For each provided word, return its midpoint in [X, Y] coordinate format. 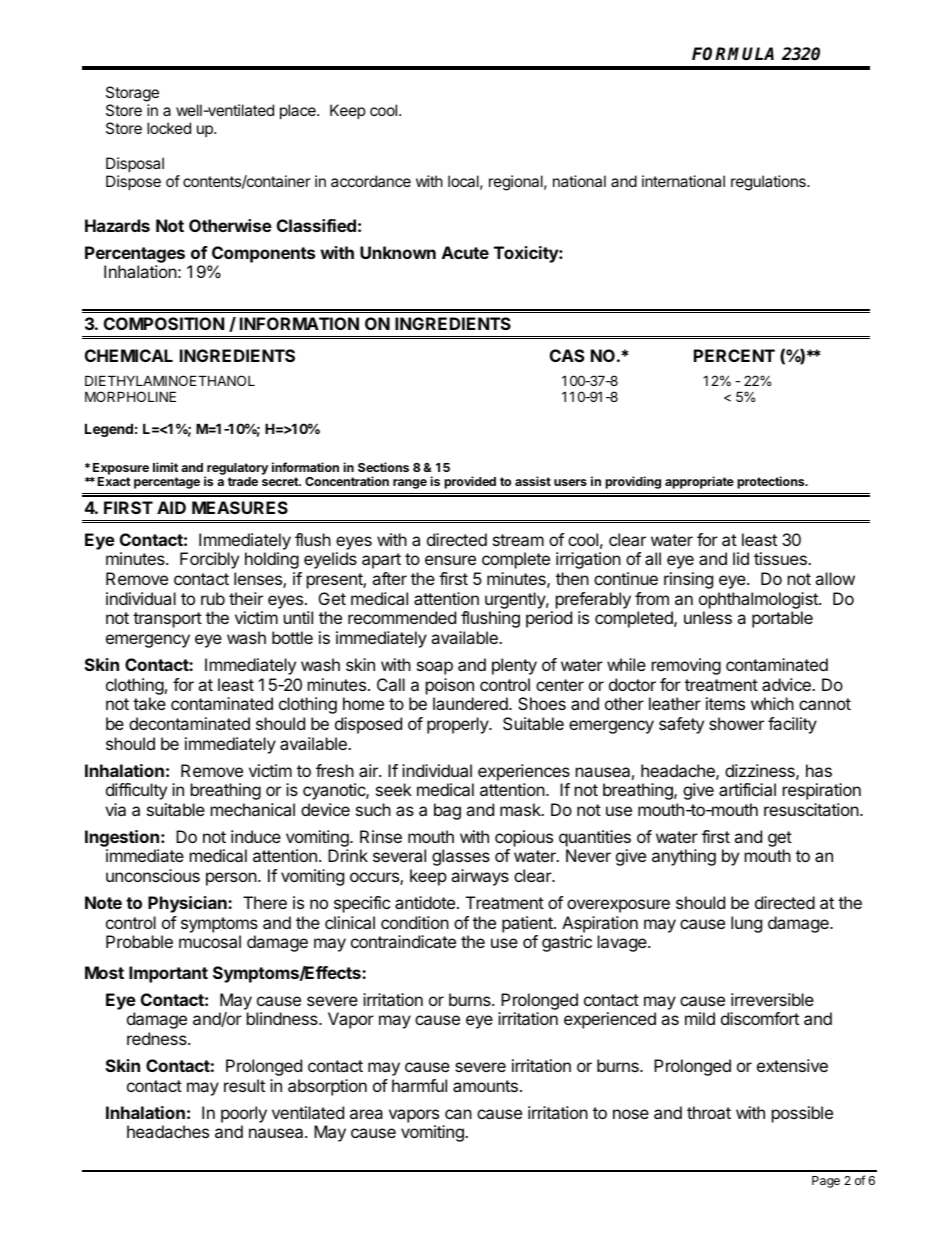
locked [169, 128]
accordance [371, 181]
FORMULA [733, 54]
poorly [244, 1114]
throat [709, 1112]
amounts [485, 1086]
